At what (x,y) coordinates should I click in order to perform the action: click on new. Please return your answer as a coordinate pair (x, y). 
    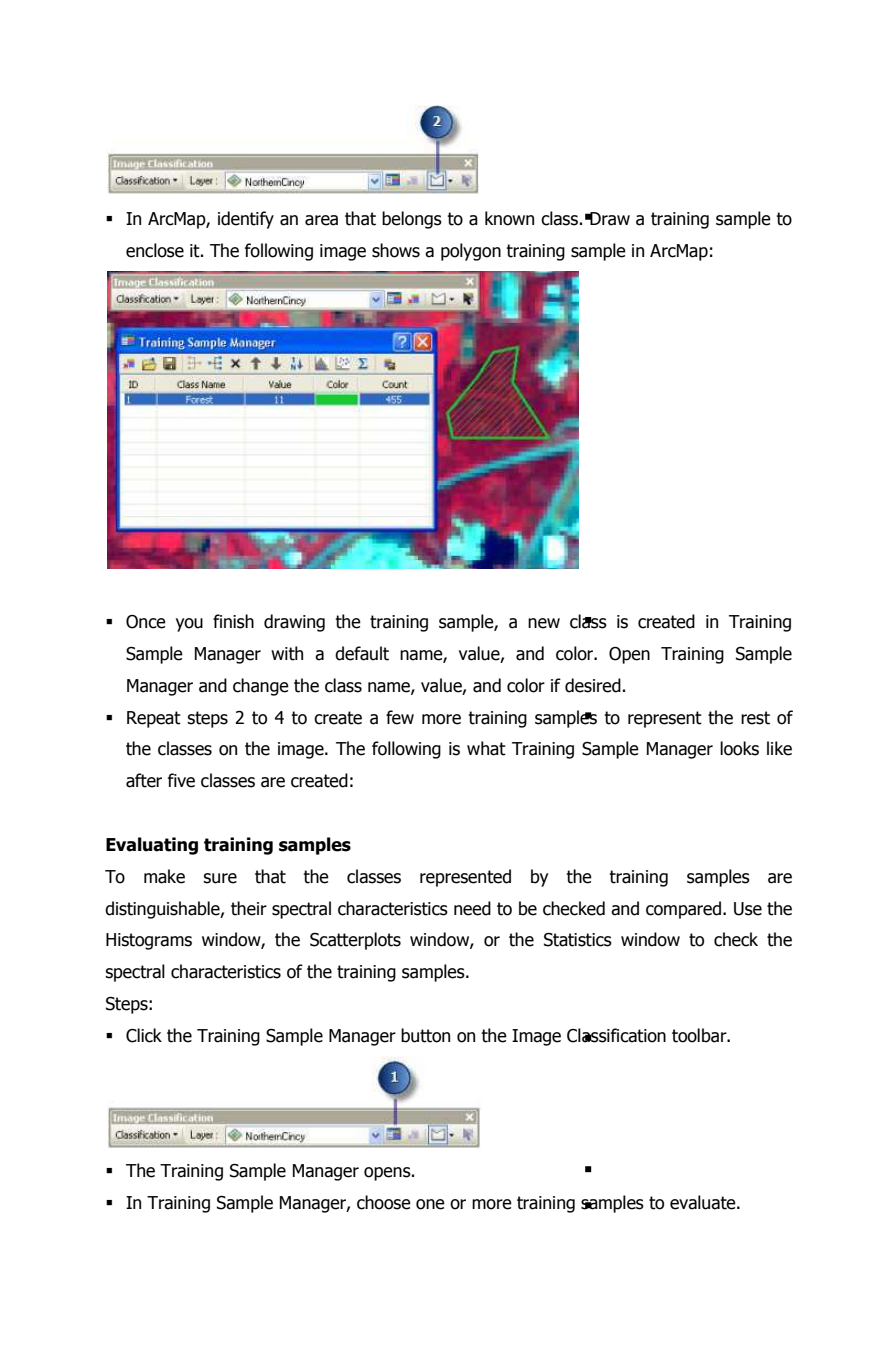
    Looking at the image, I should click on (544, 623).
